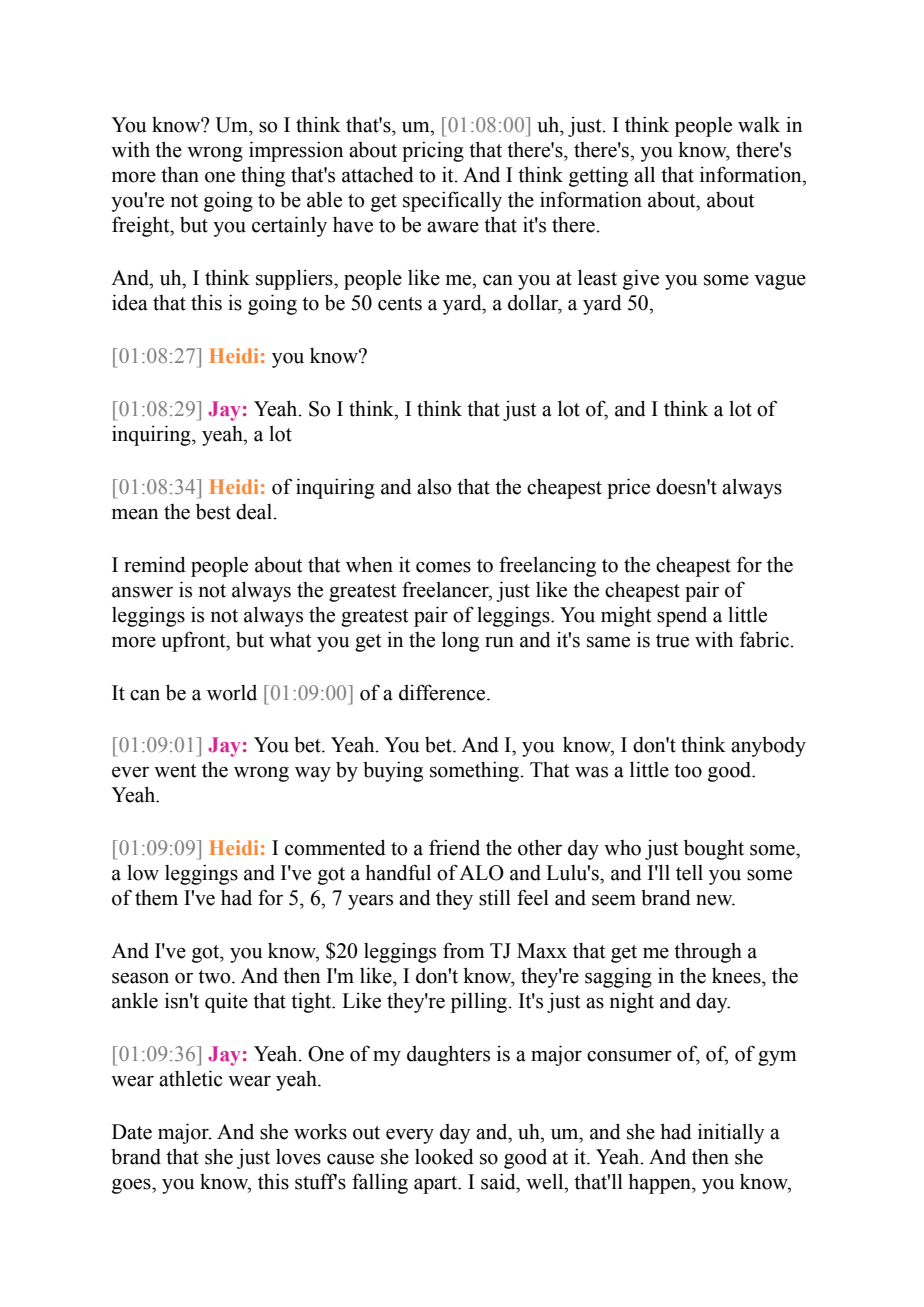  Describe the element at coordinates (715, 900) in the image. I see `new` at that location.
